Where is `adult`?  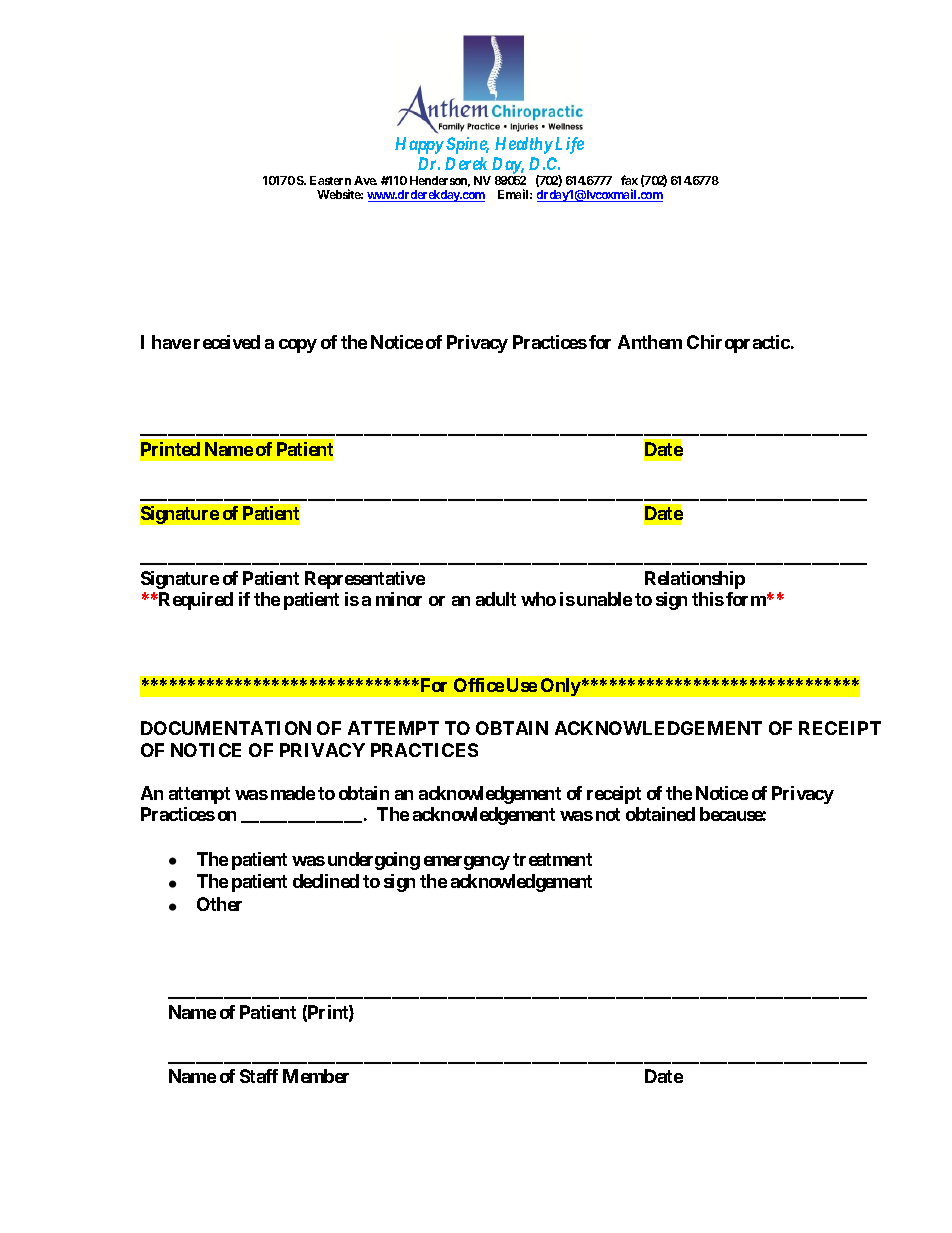 adult is located at coordinates (496, 599).
